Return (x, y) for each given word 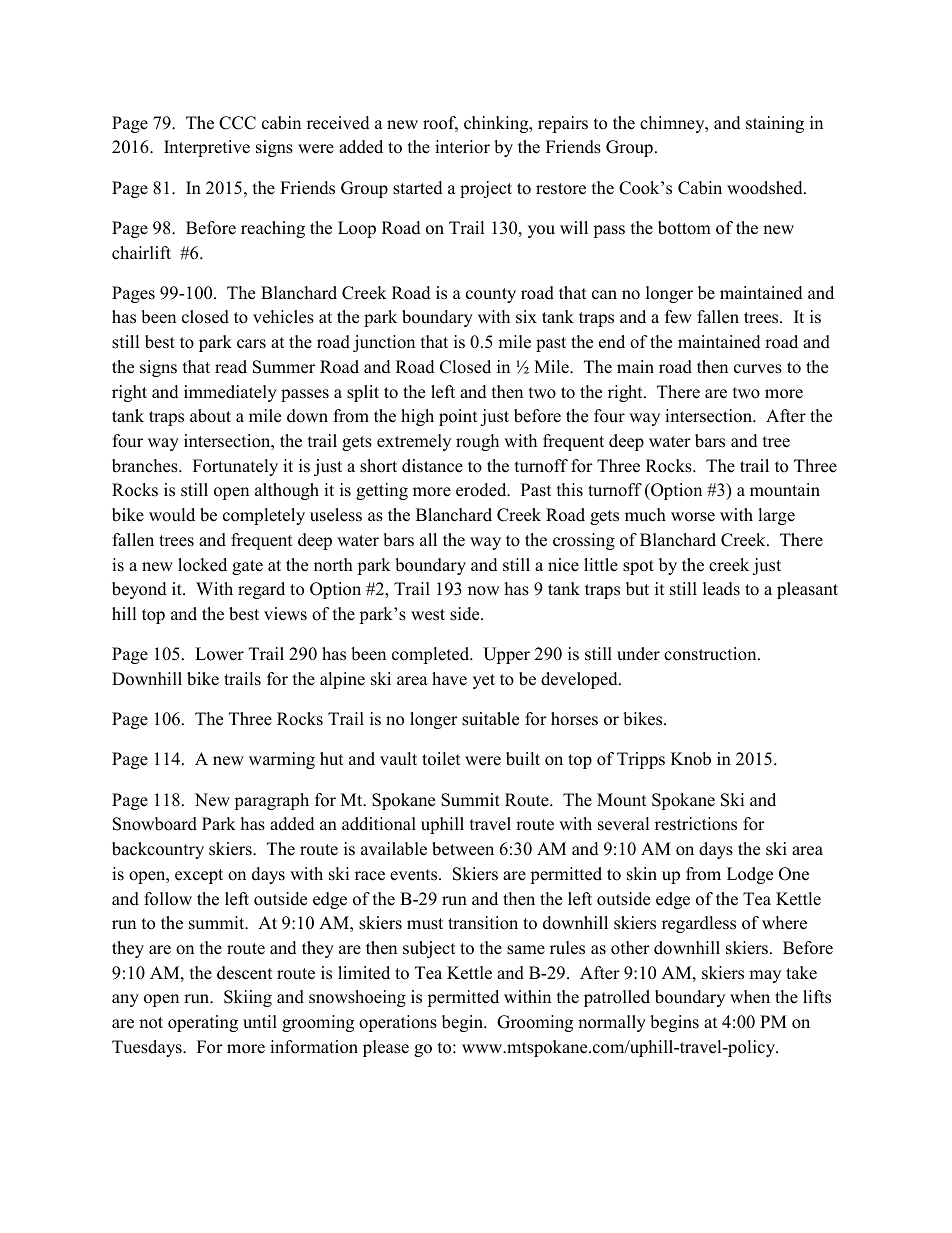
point (458, 417)
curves (758, 369)
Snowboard (155, 824)
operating (203, 1023)
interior (462, 147)
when (750, 997)
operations (398, 1023)
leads (721, 589)
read (231, 367)
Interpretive (207, 148)
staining (775, 124)
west (428, 615)
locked (202, 565)
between (463, 849)
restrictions (696, 824)
